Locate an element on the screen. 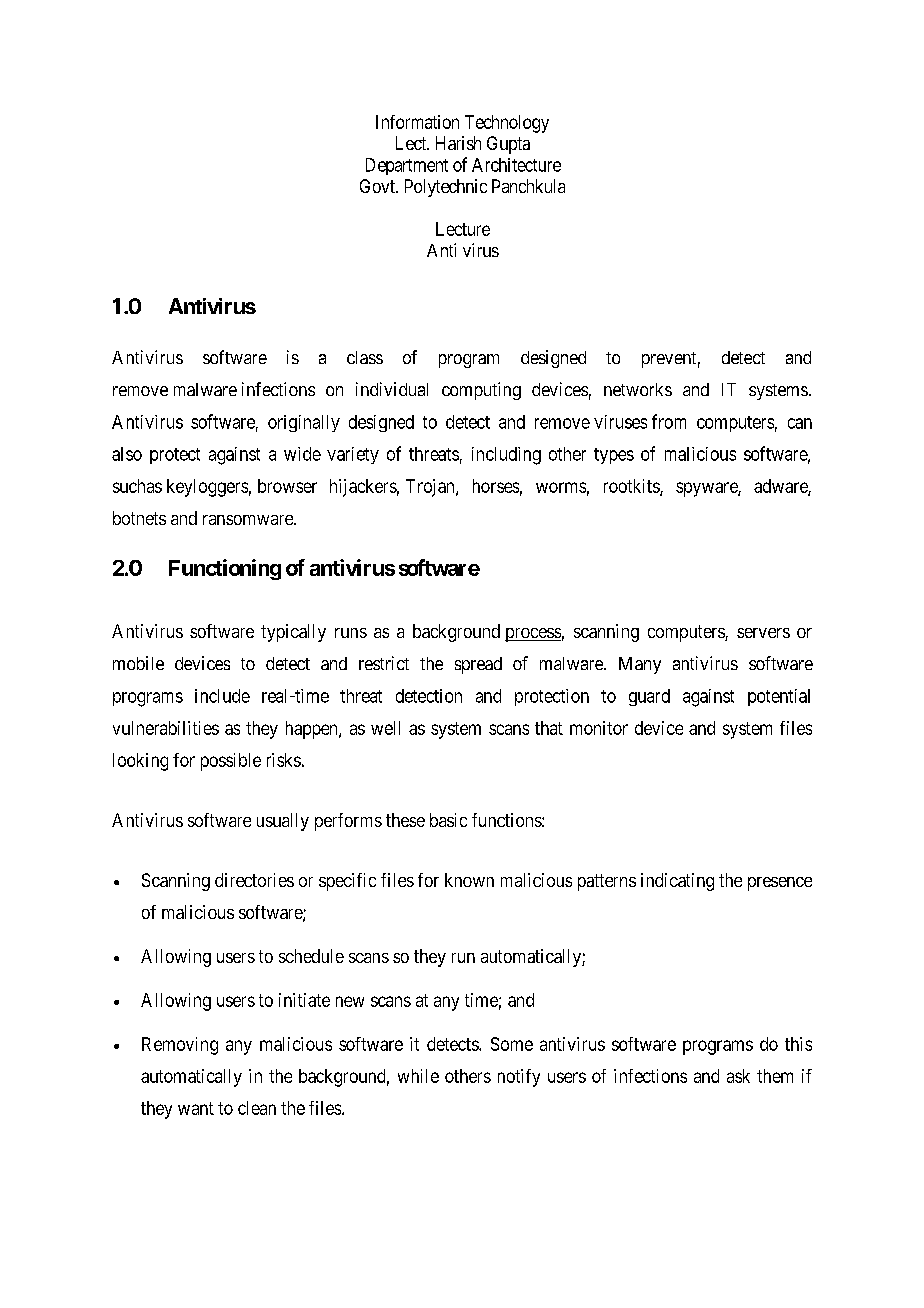 This screenshot has width=924, height=1308. Gupta is located at coordinates (508, 145).
